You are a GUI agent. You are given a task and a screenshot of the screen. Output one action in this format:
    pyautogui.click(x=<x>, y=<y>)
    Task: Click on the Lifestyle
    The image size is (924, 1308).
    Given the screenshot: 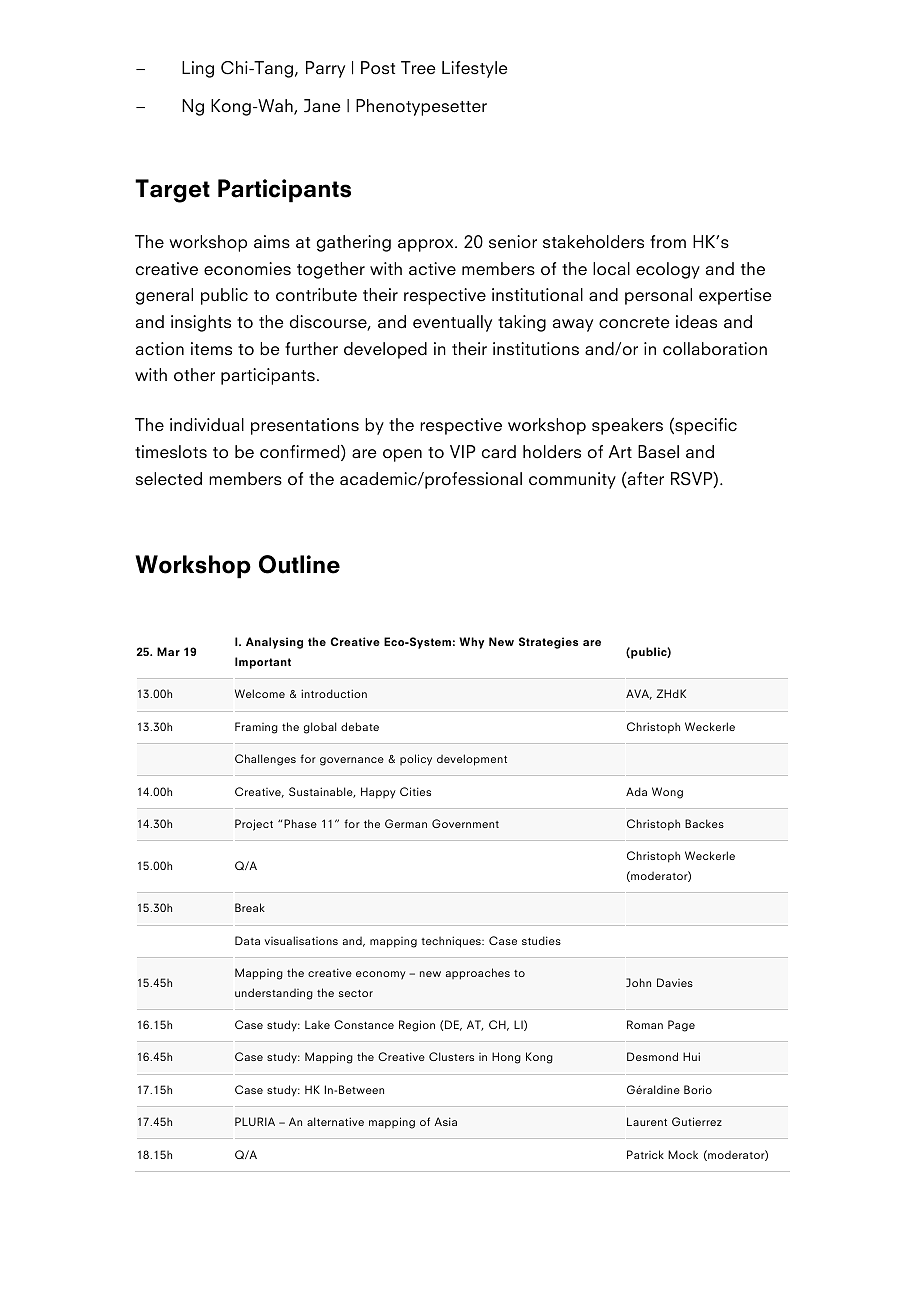 What is the action you would take?
    pyautogui.click(x=475, y=69)
